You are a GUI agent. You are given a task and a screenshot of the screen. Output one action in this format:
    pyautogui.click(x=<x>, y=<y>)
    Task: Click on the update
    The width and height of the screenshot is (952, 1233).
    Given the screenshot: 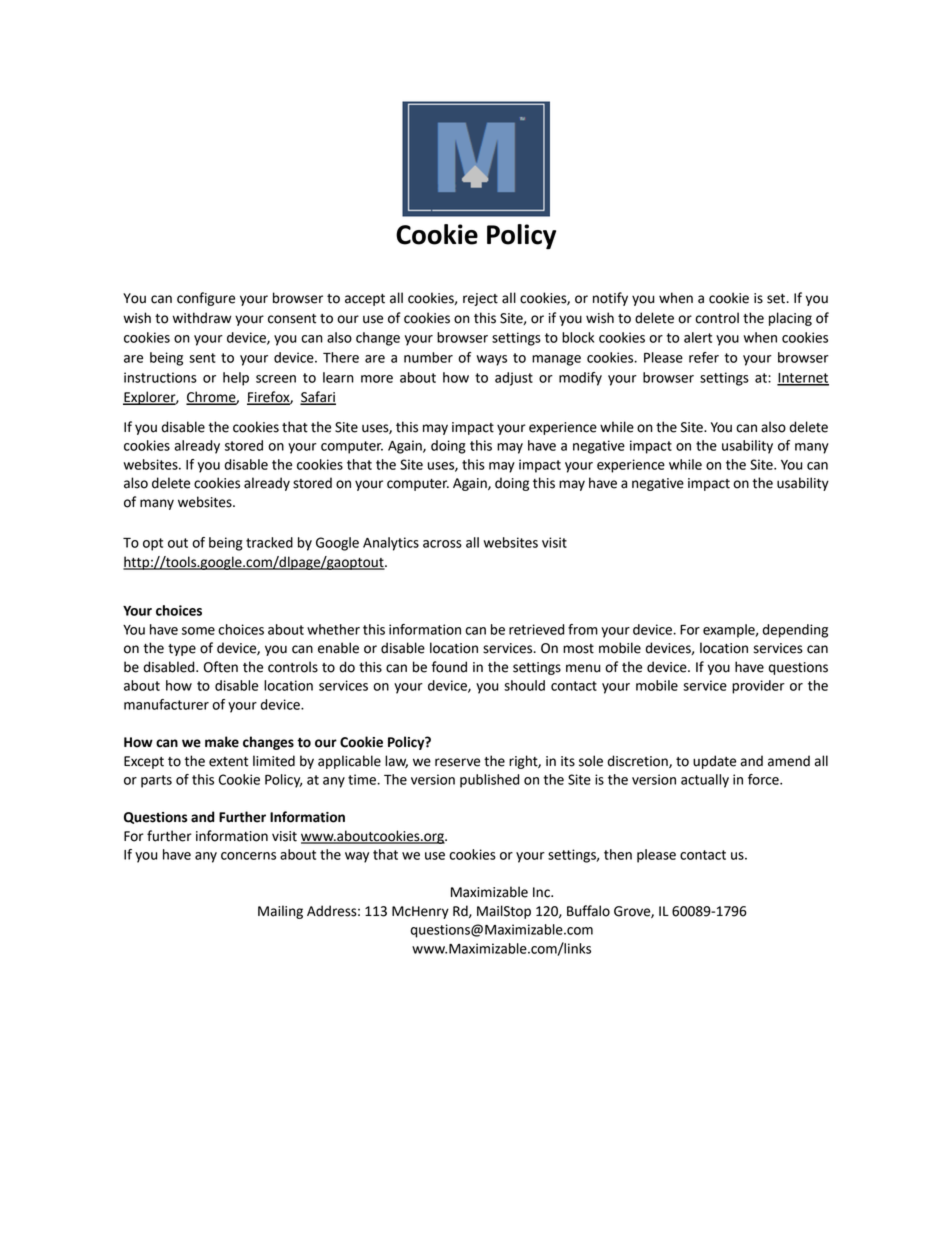 What is the action you would take?
    pyautogui.click(x=714, y=762)
